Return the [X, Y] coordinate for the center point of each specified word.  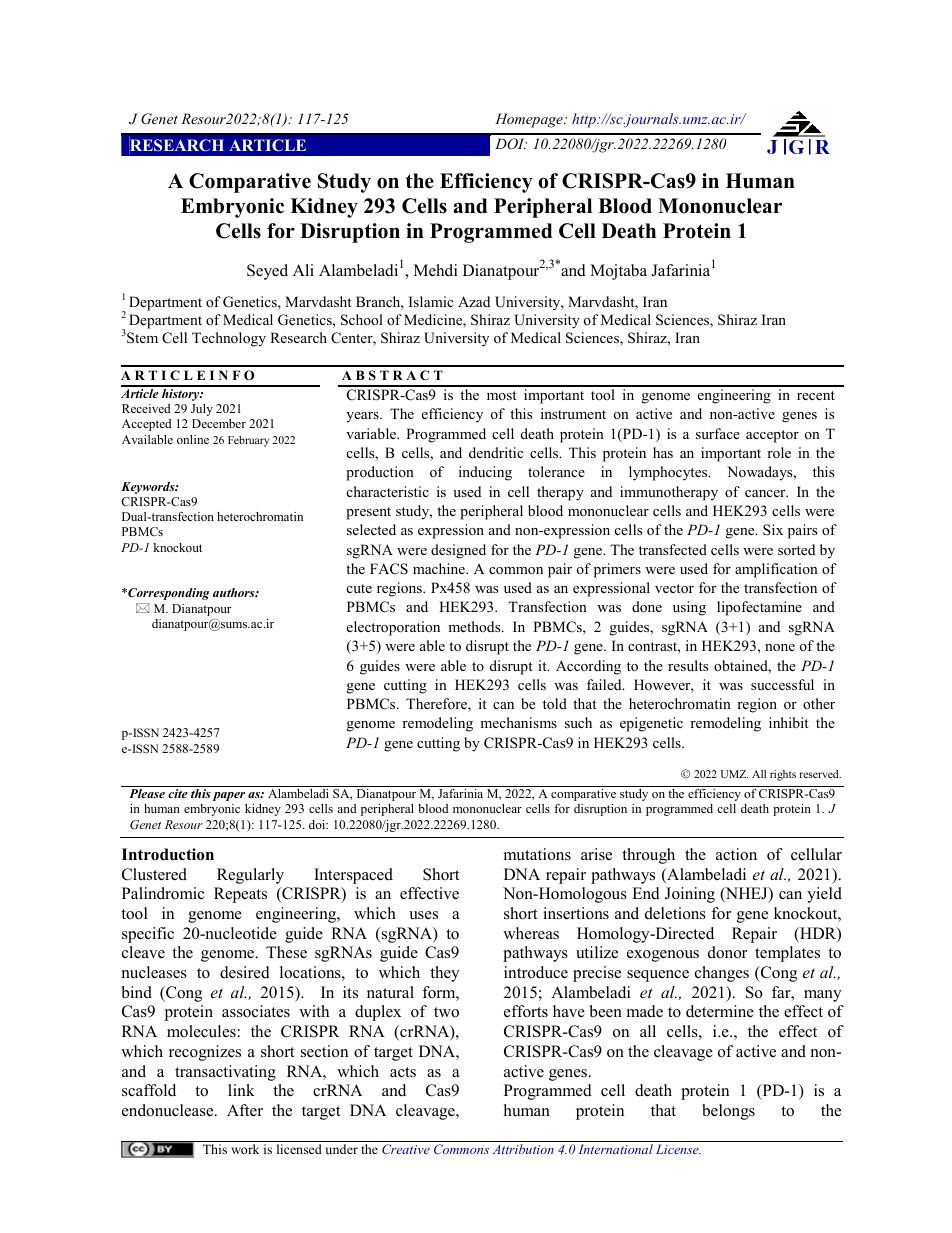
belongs [728, 1112]
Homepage [530, 120]
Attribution [523, 1149]
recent [816, 395]
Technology [229, 339]
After [245, 1110]
